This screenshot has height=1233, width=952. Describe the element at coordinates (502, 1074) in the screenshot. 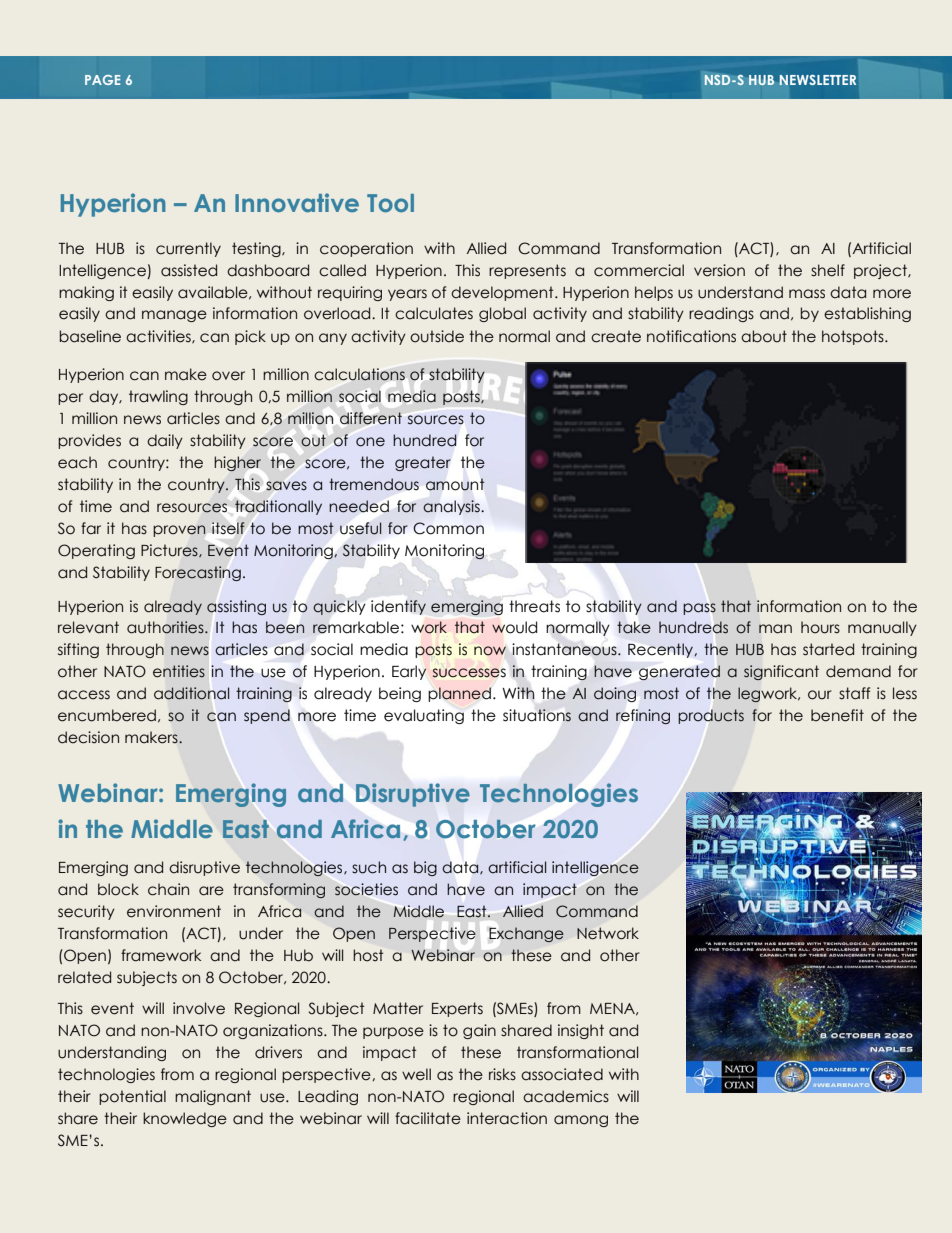

I see `risks` at that location.
